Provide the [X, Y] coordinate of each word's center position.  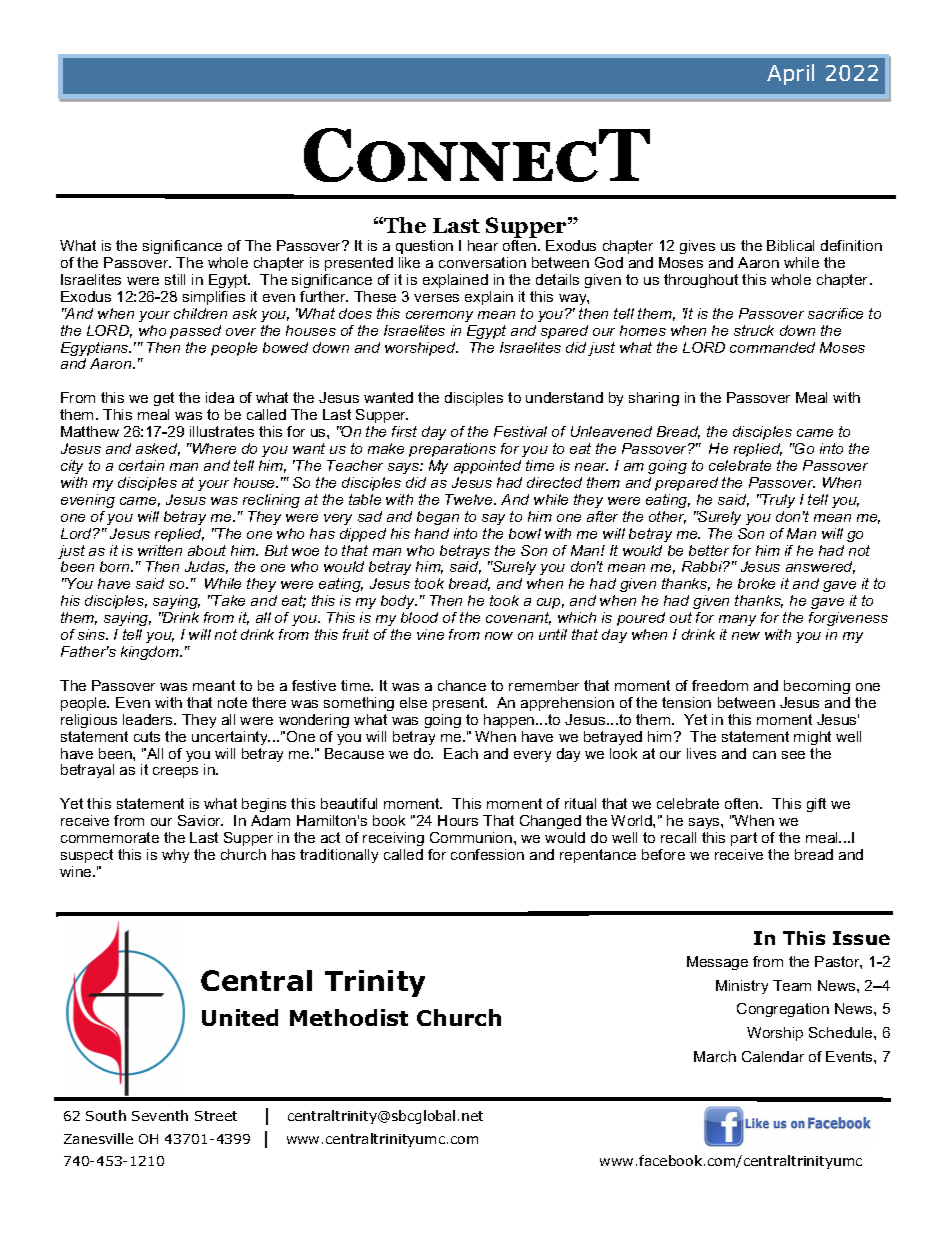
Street [216, 1116]
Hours [458, 820]
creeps [175, 772]
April [790, 74]
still [175, 279]
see [793, 755]
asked [158, 449]
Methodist [349, 1017]
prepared [686, 484]
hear [483, 245]
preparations [452, 450]
